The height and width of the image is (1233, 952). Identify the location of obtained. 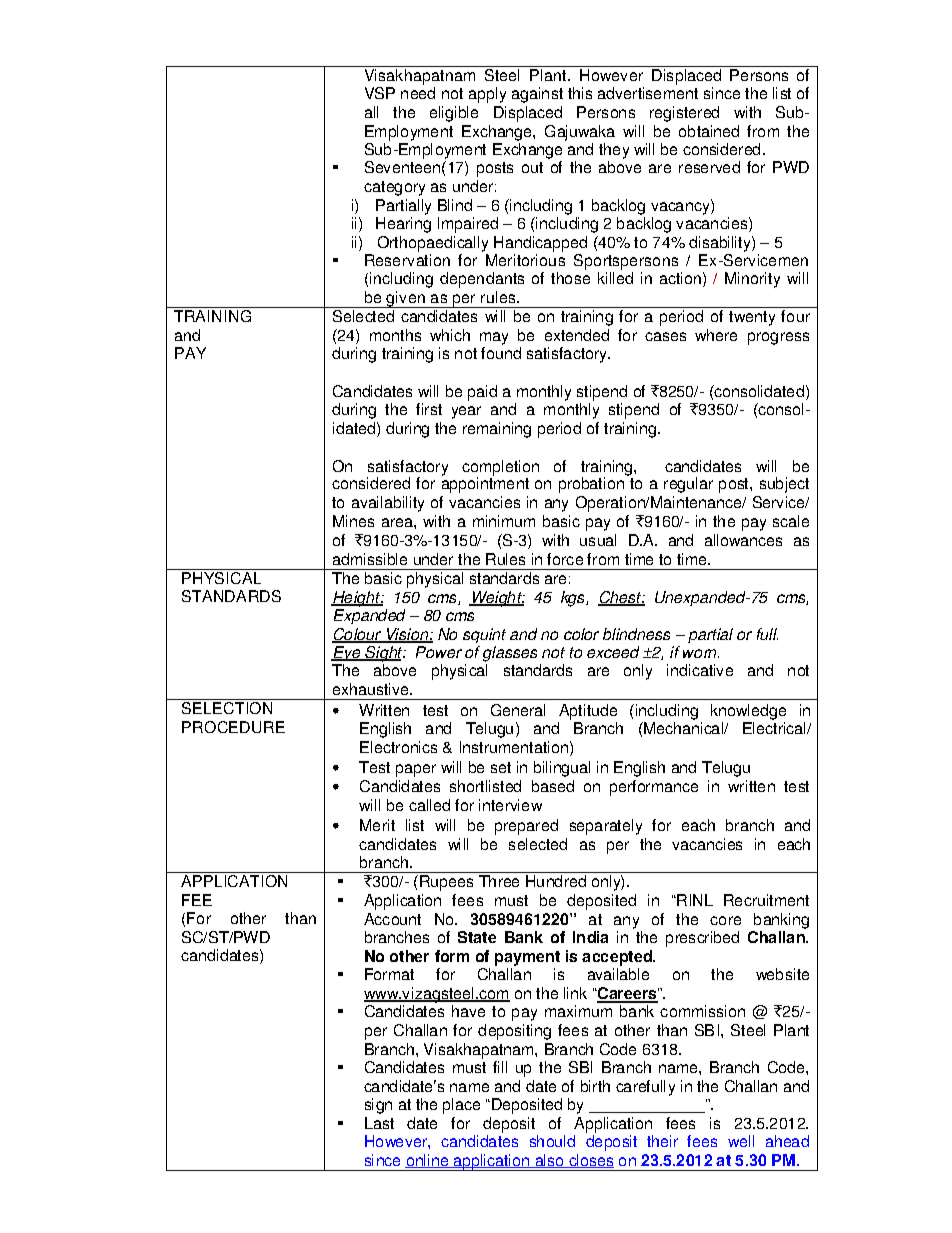
(709, 131).
